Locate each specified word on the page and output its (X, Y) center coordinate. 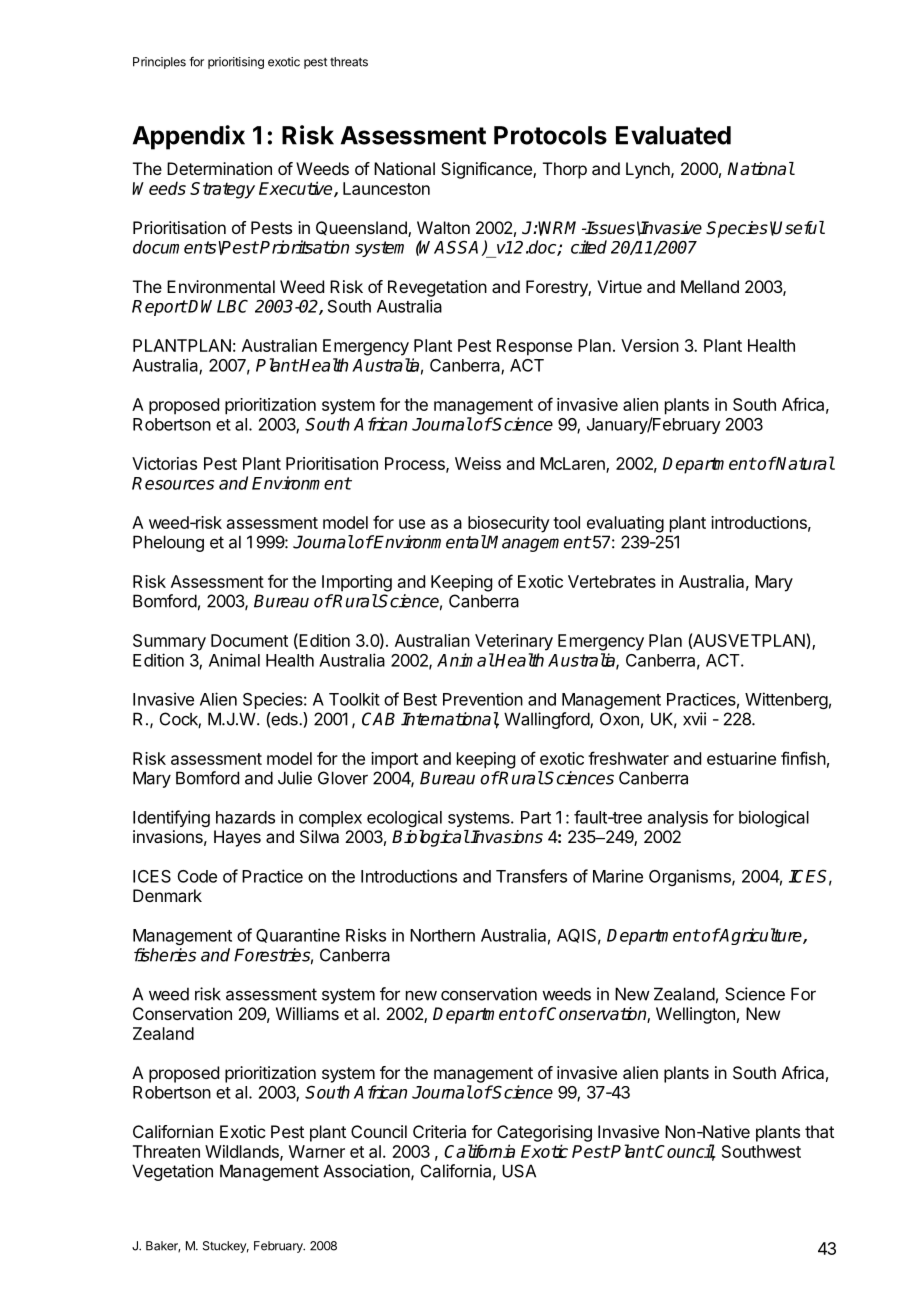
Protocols (550, 135)
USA (519, 1171)
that (819, 1131)
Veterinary (514, 642)
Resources (173, 483)
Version (650, 345)
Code (197, 876)
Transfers (531, 876)
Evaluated (673, 135)
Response (534, 347)
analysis (678, 819)
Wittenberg (786, 700)
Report (159, 308)
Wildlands (243, 1152)
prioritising (236, 63)
